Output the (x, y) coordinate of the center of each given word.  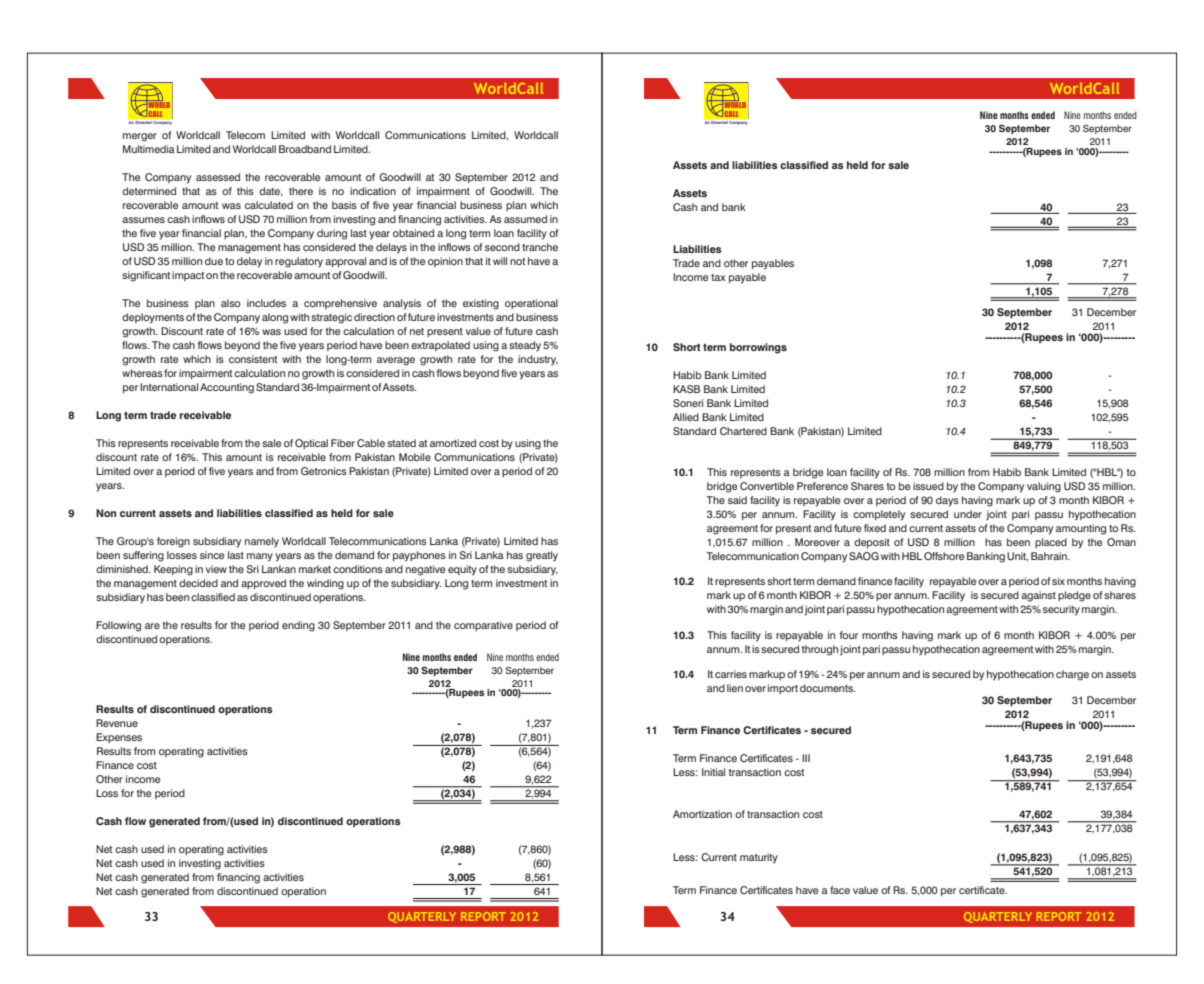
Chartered (743, 431)
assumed (525, 219)
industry (538, 360)
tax (718, 277)
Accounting (227, 388)
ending (298, 626)
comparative (483, 626)
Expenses (119, 738)
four (848, 635)
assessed (218, 177)
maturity (759, 858)
